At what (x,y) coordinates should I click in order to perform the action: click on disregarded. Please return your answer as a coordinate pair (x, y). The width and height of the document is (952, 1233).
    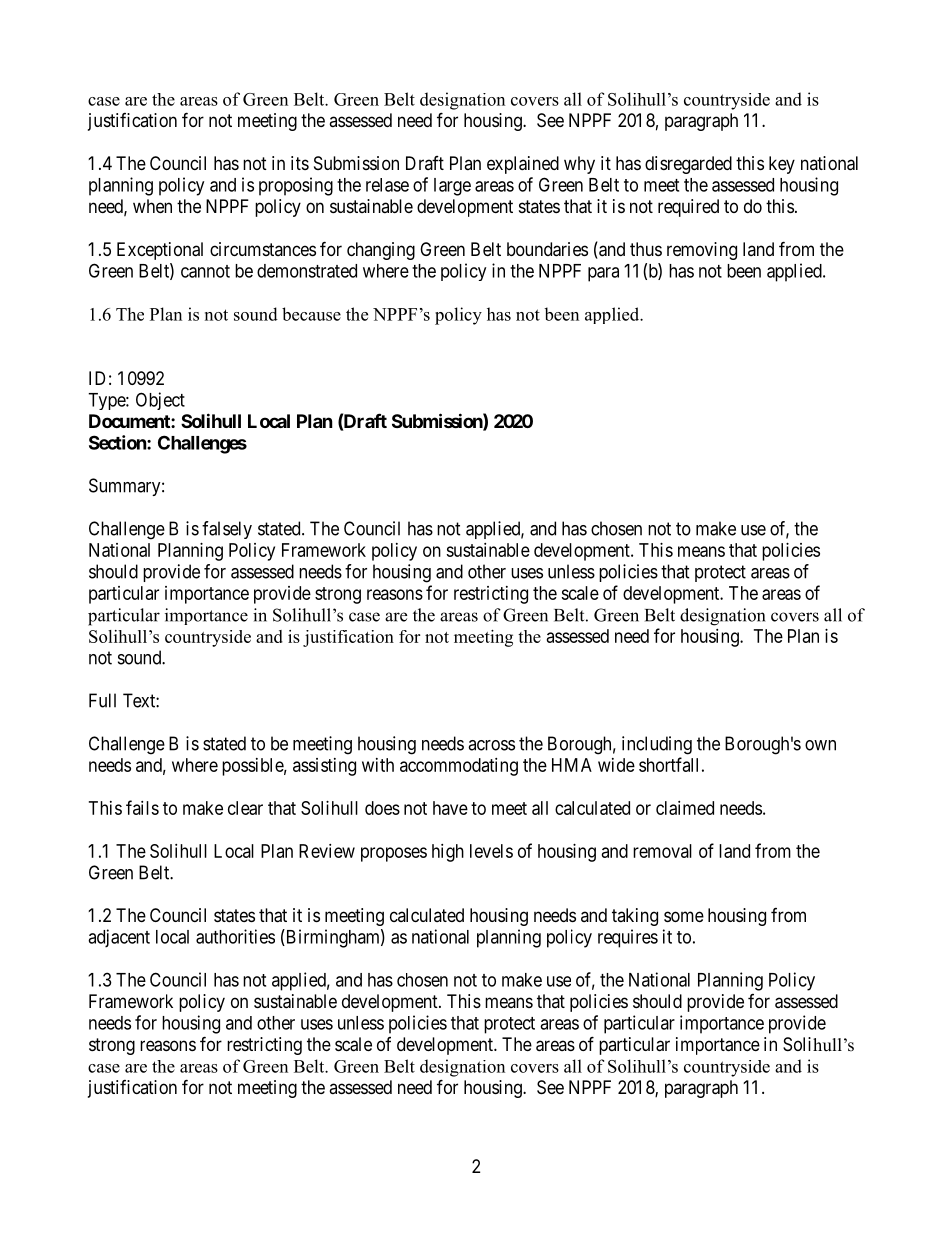
    Looking at the image, I should click on (688, 165).
